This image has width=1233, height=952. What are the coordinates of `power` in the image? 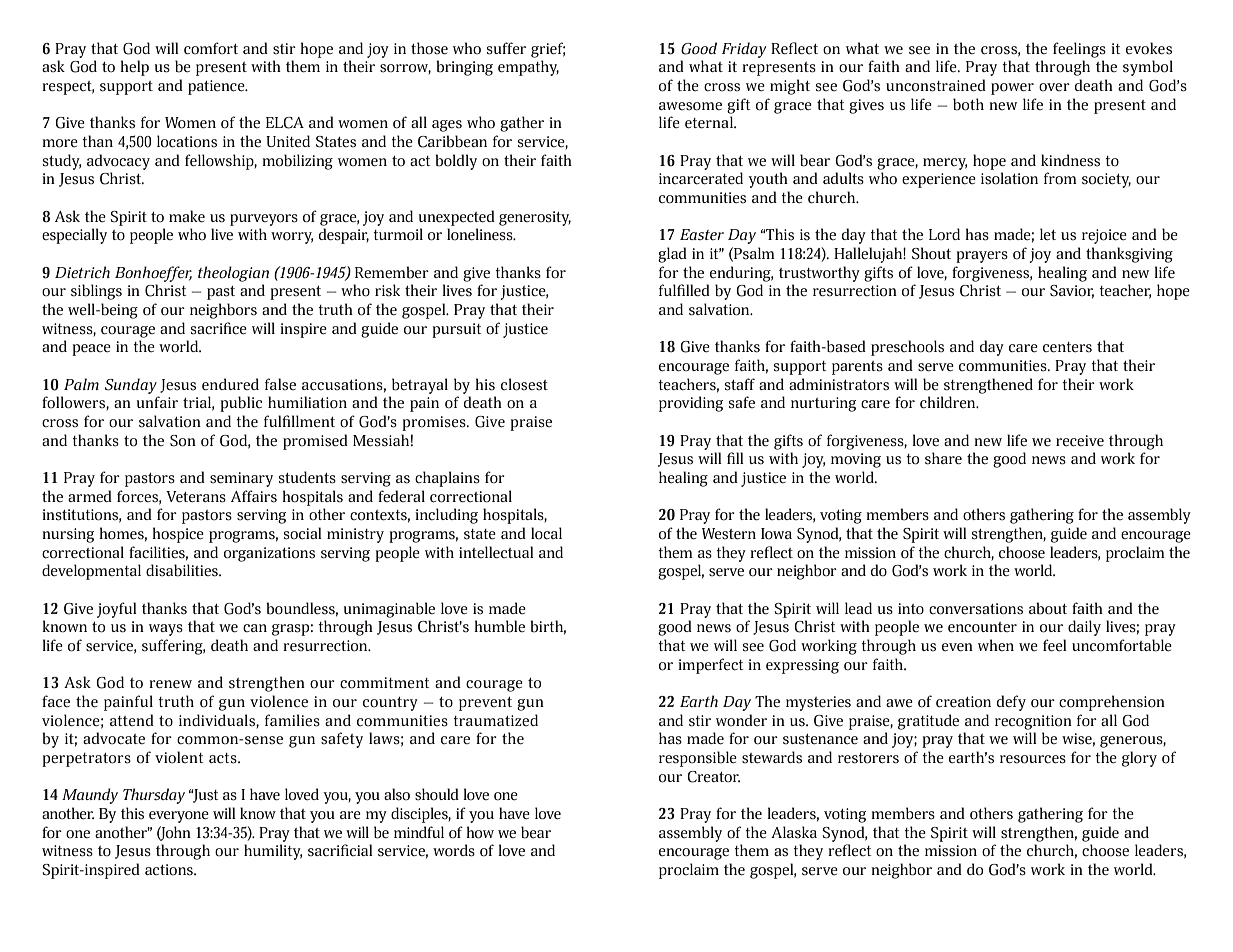 It's located at (1012, 89).
